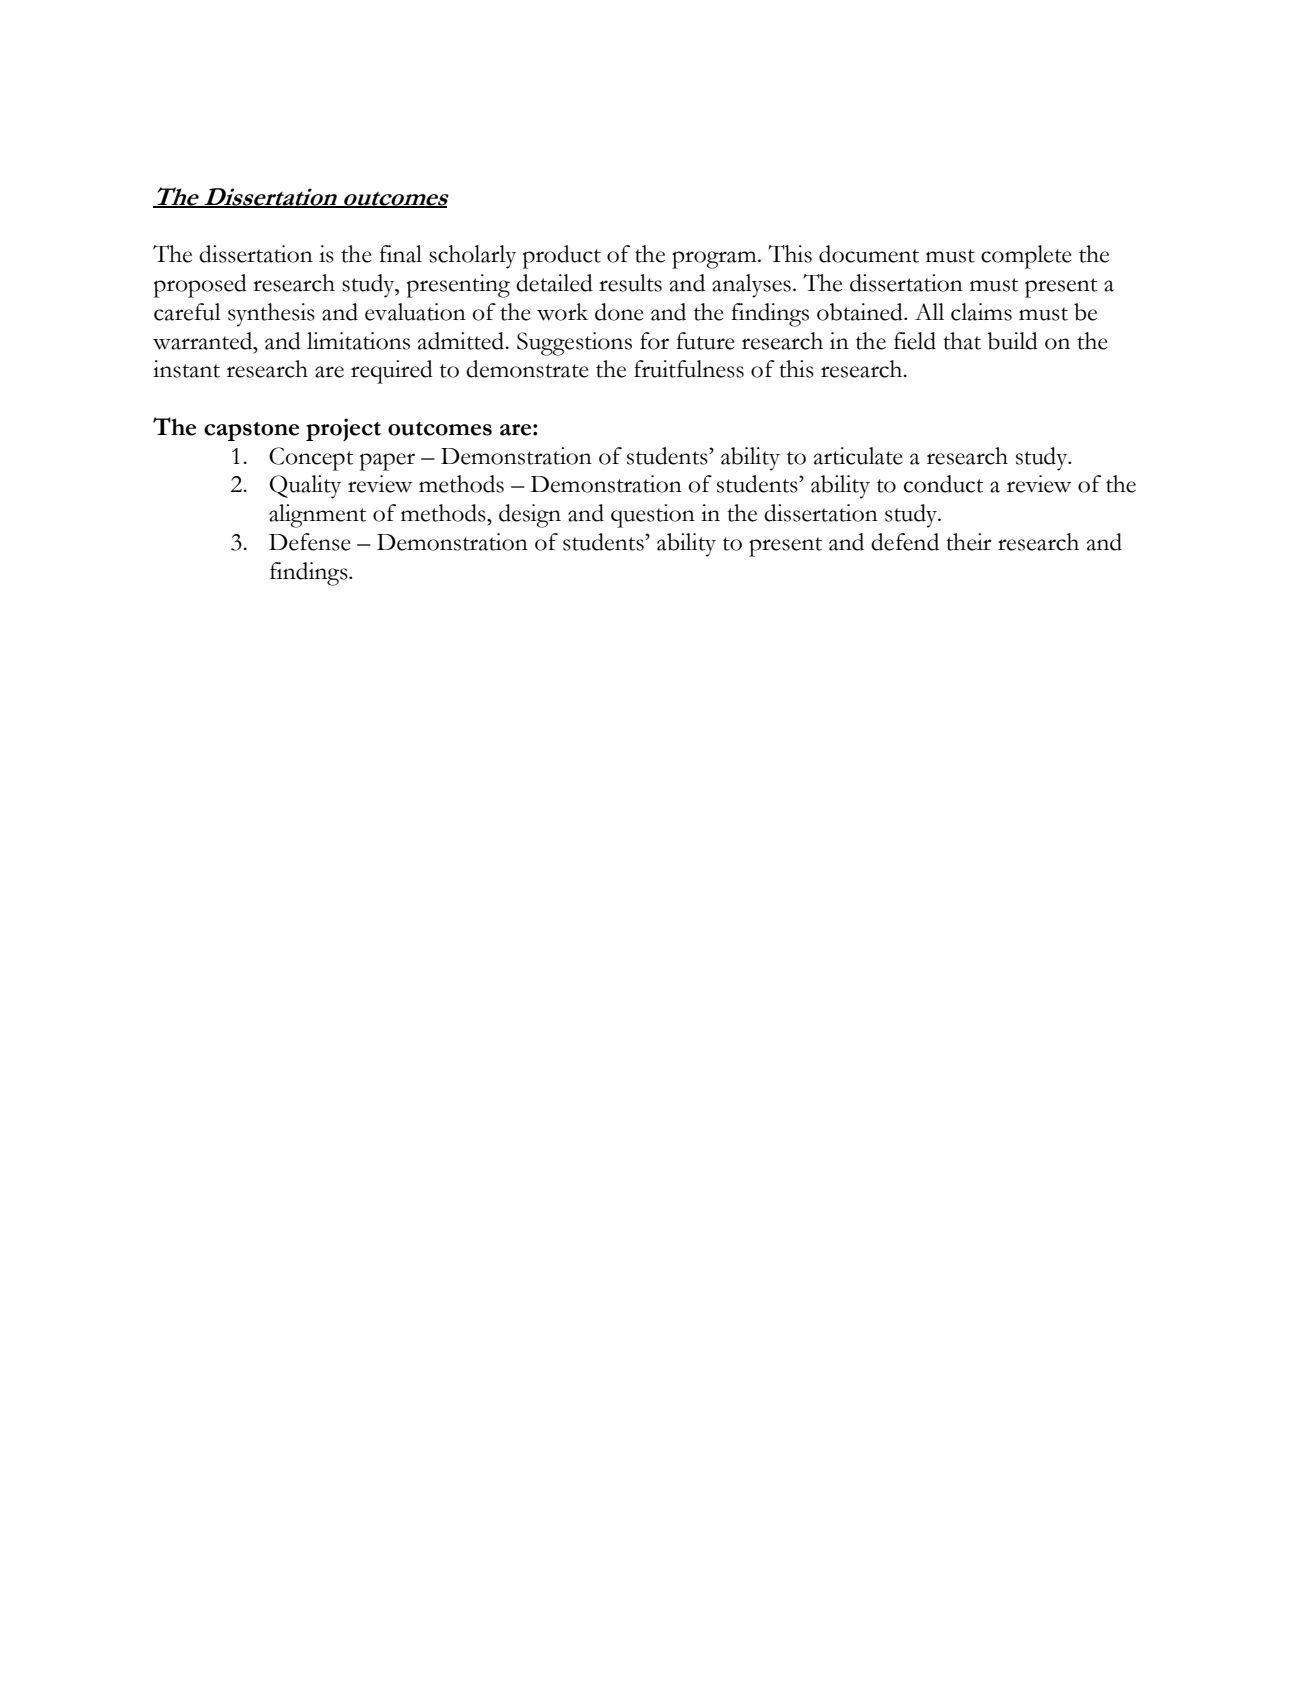 This screenshot has height=1689, width=1305. I want to click on field, so click(915, 341).
